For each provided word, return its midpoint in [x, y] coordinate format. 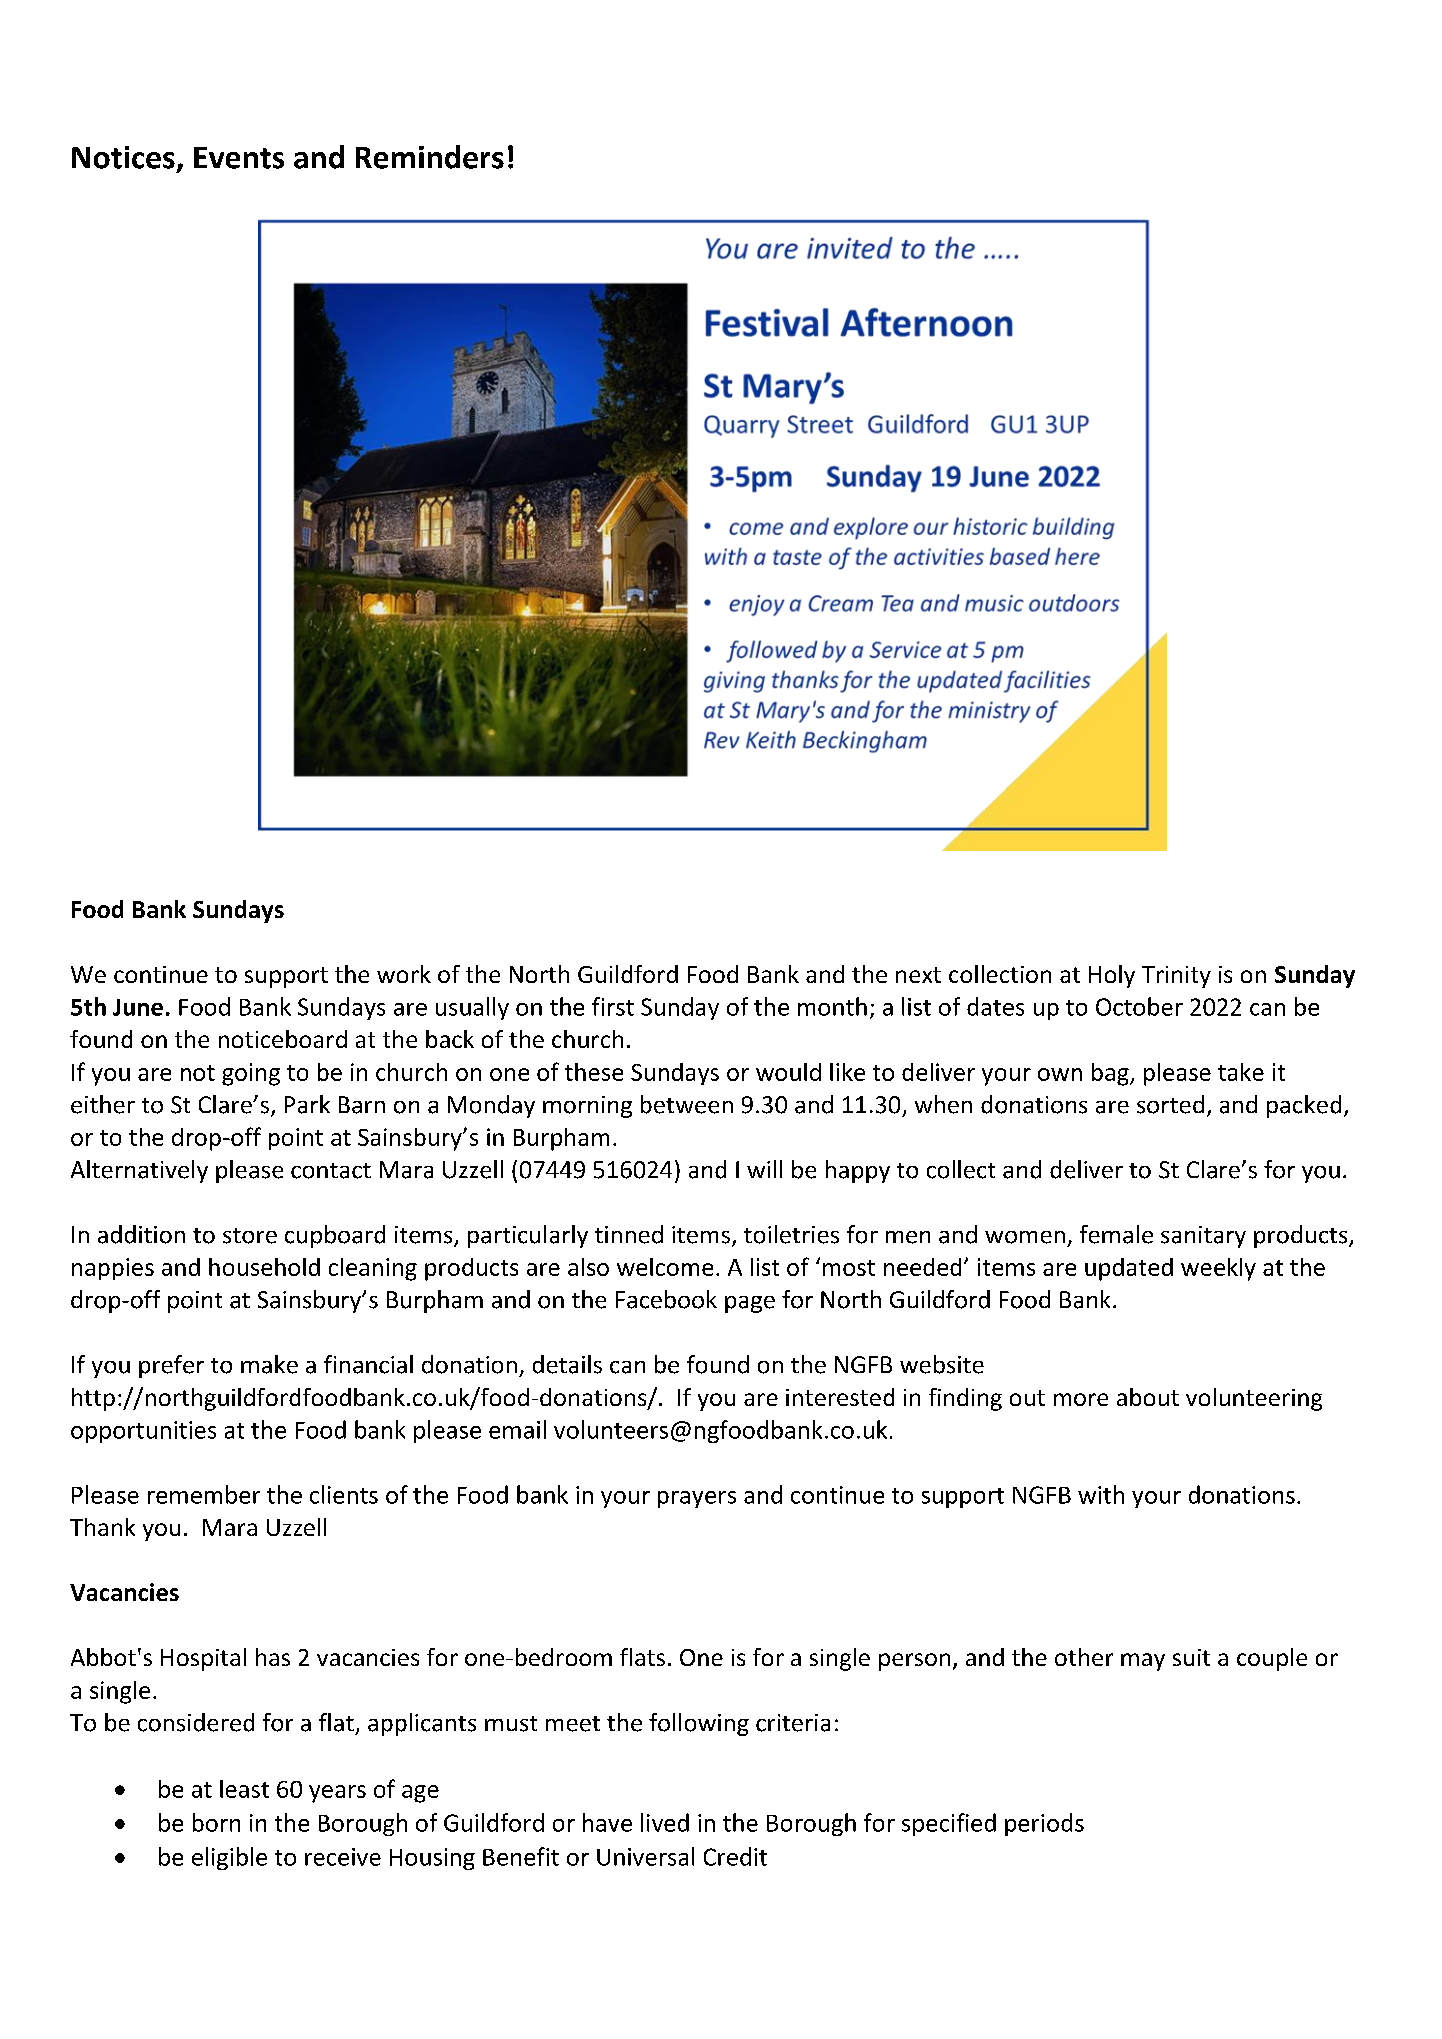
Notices [123, 157]
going [251, 1074]
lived [665, 1822]
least [244, 1789]
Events [239, 158]
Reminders [430, 157]
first [613, 1006]
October [1139, 1006]
